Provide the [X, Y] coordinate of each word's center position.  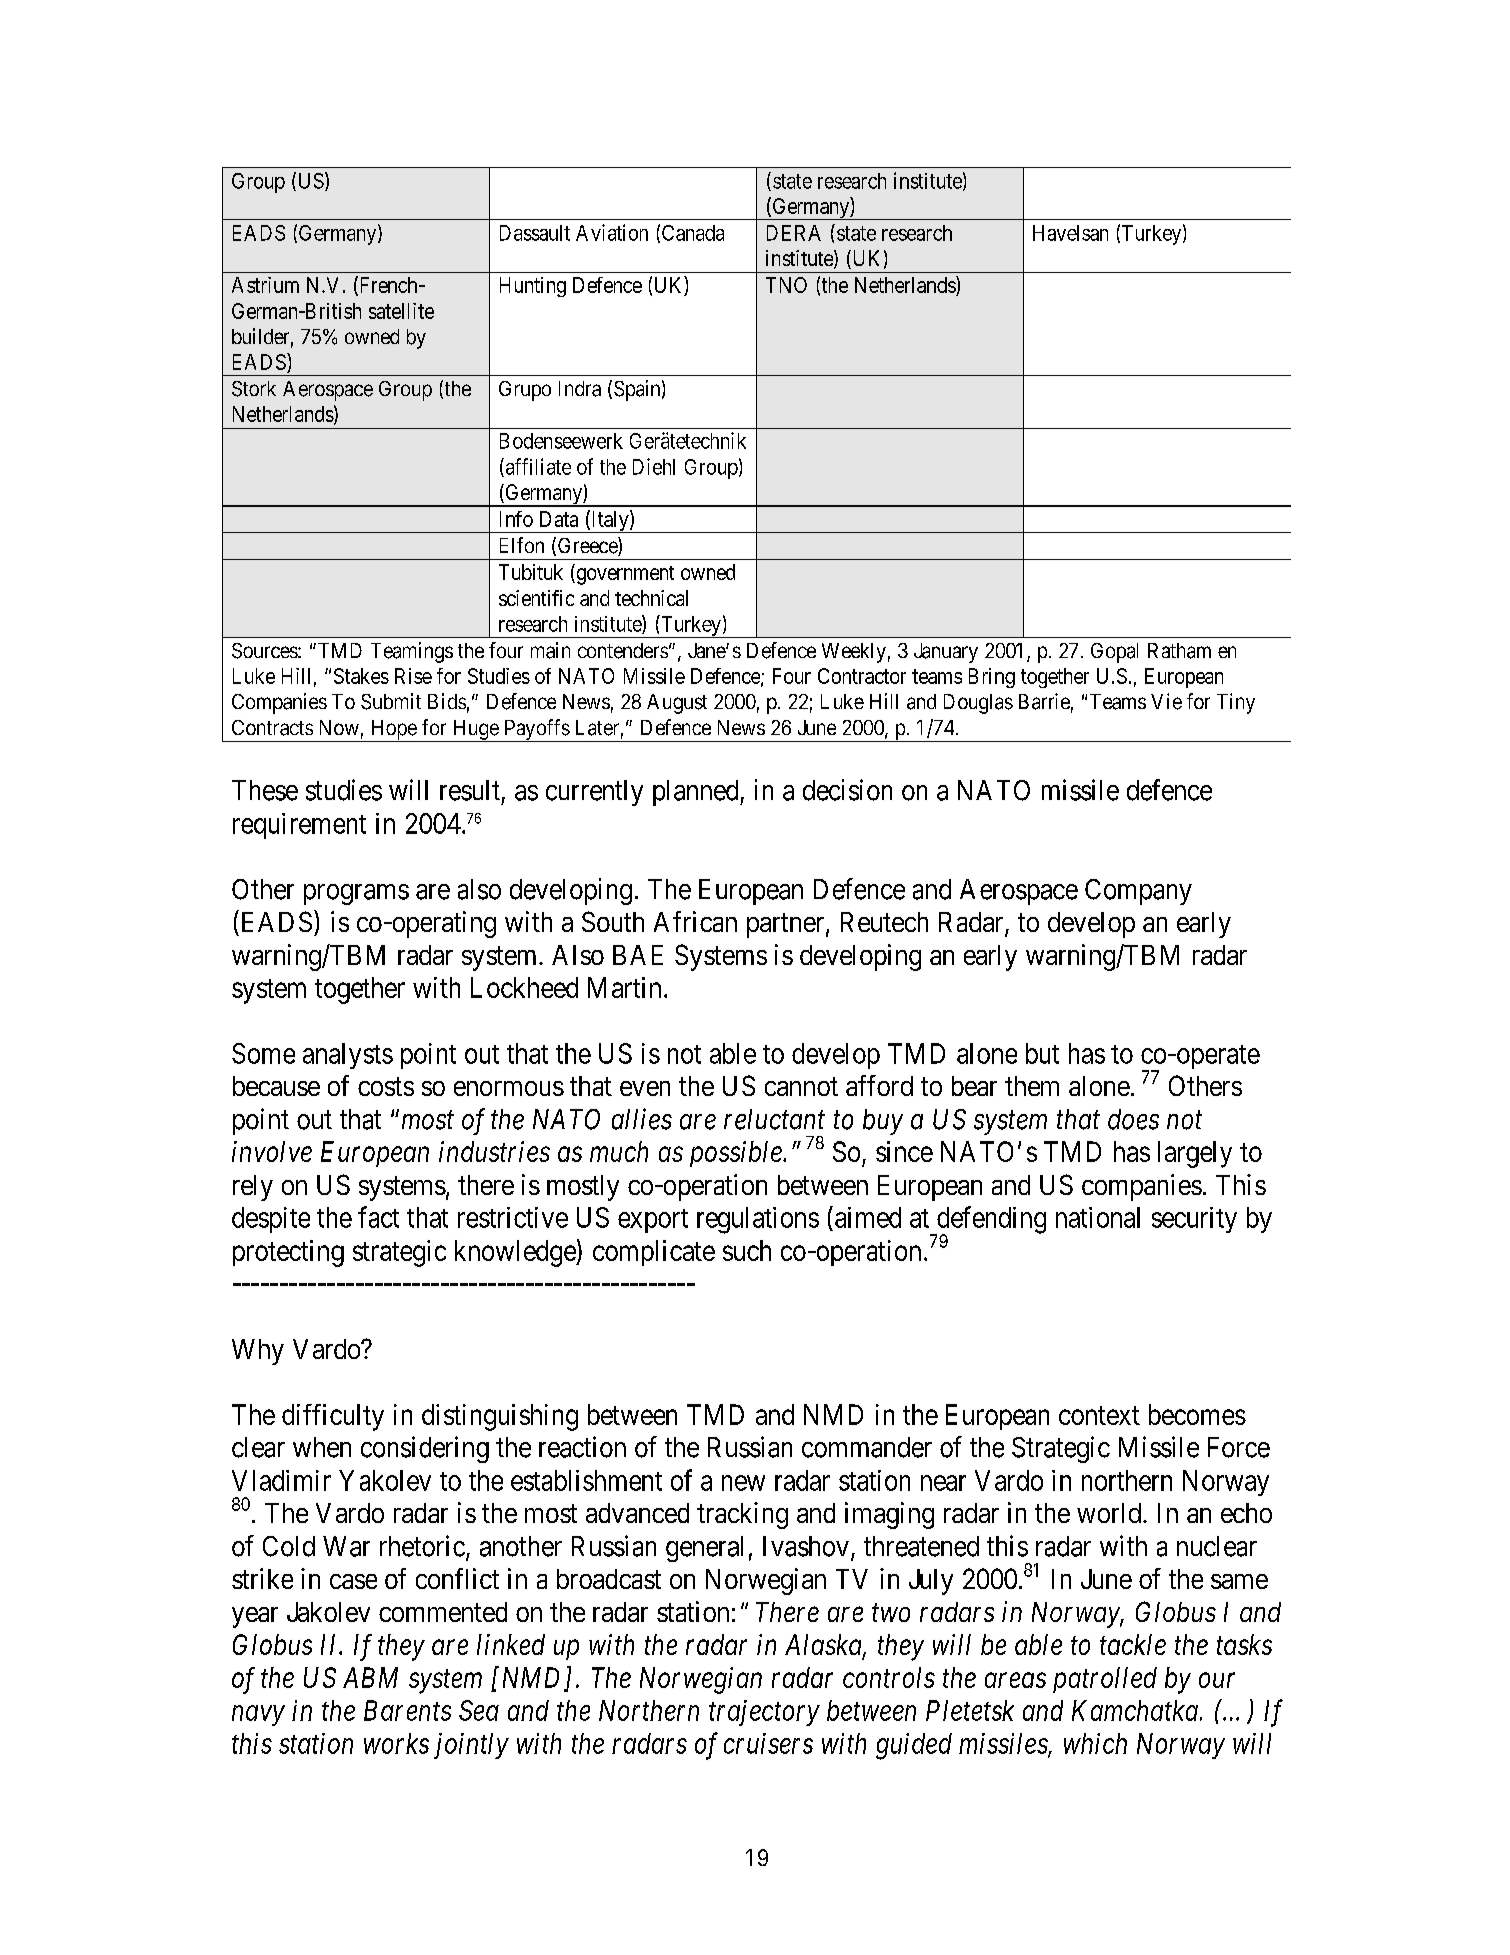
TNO [786, 285]
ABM [370, 1677]
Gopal [1114, 653]
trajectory [764, 1713]
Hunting [533, 287]
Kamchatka [1135, 1710]
